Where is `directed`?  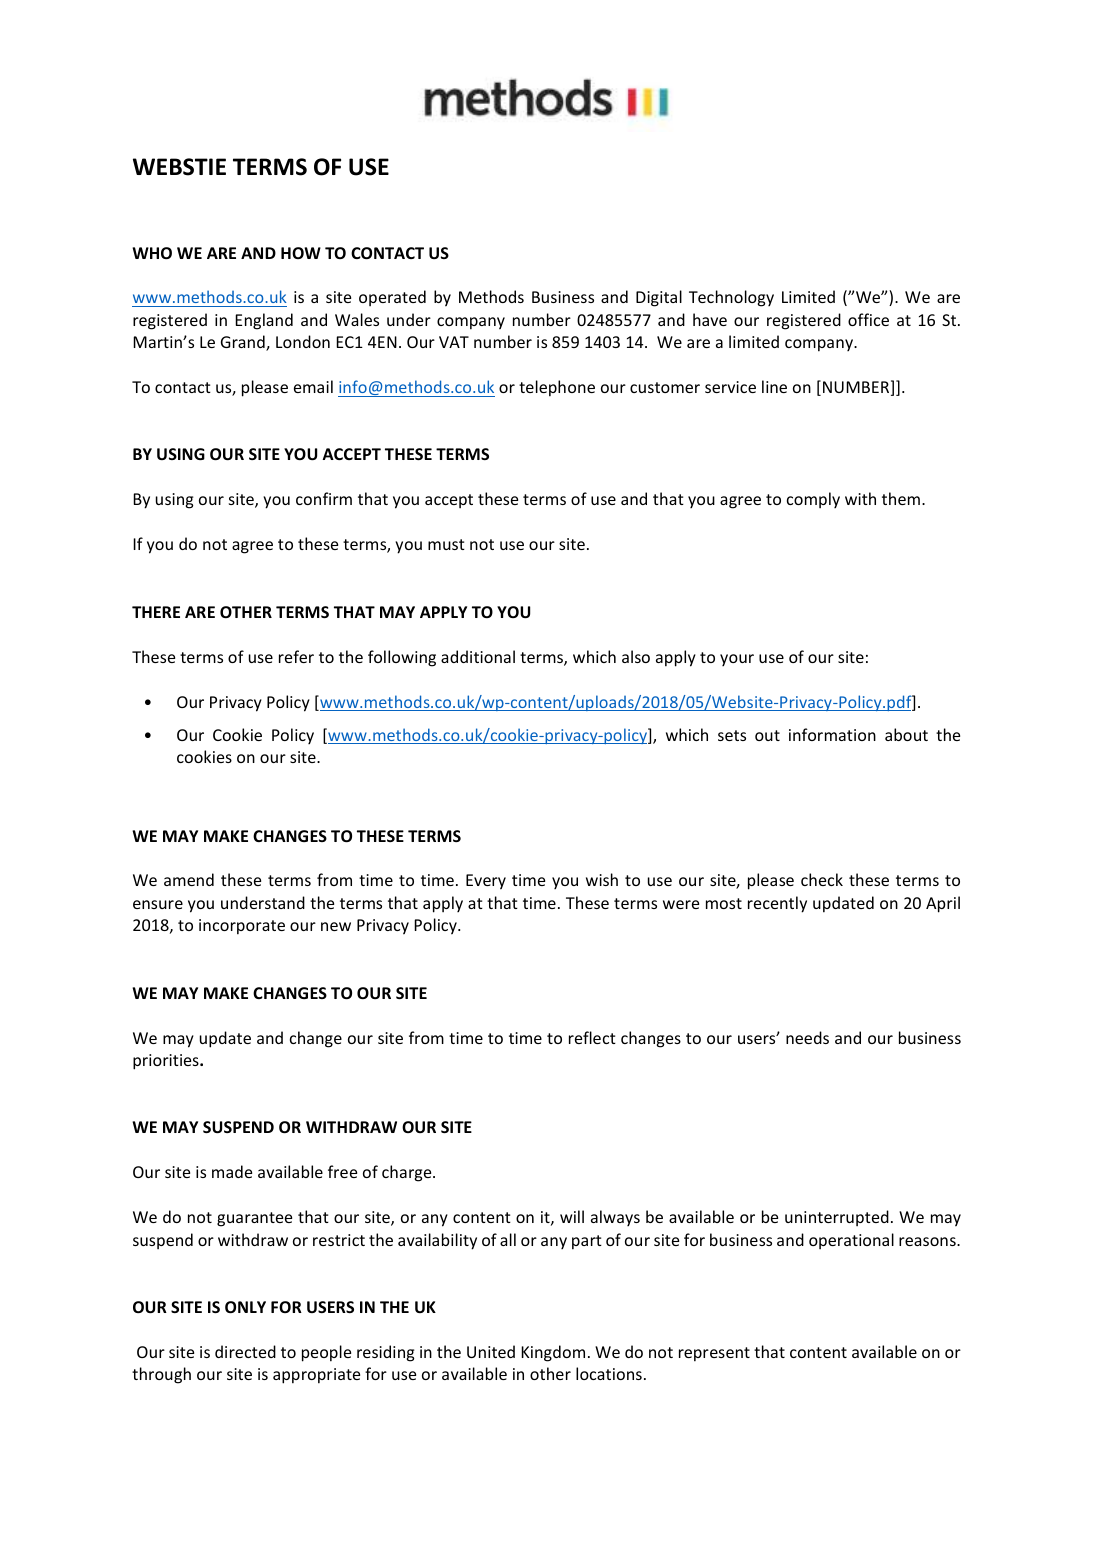
directed is located at coordinates (245, 1351).
